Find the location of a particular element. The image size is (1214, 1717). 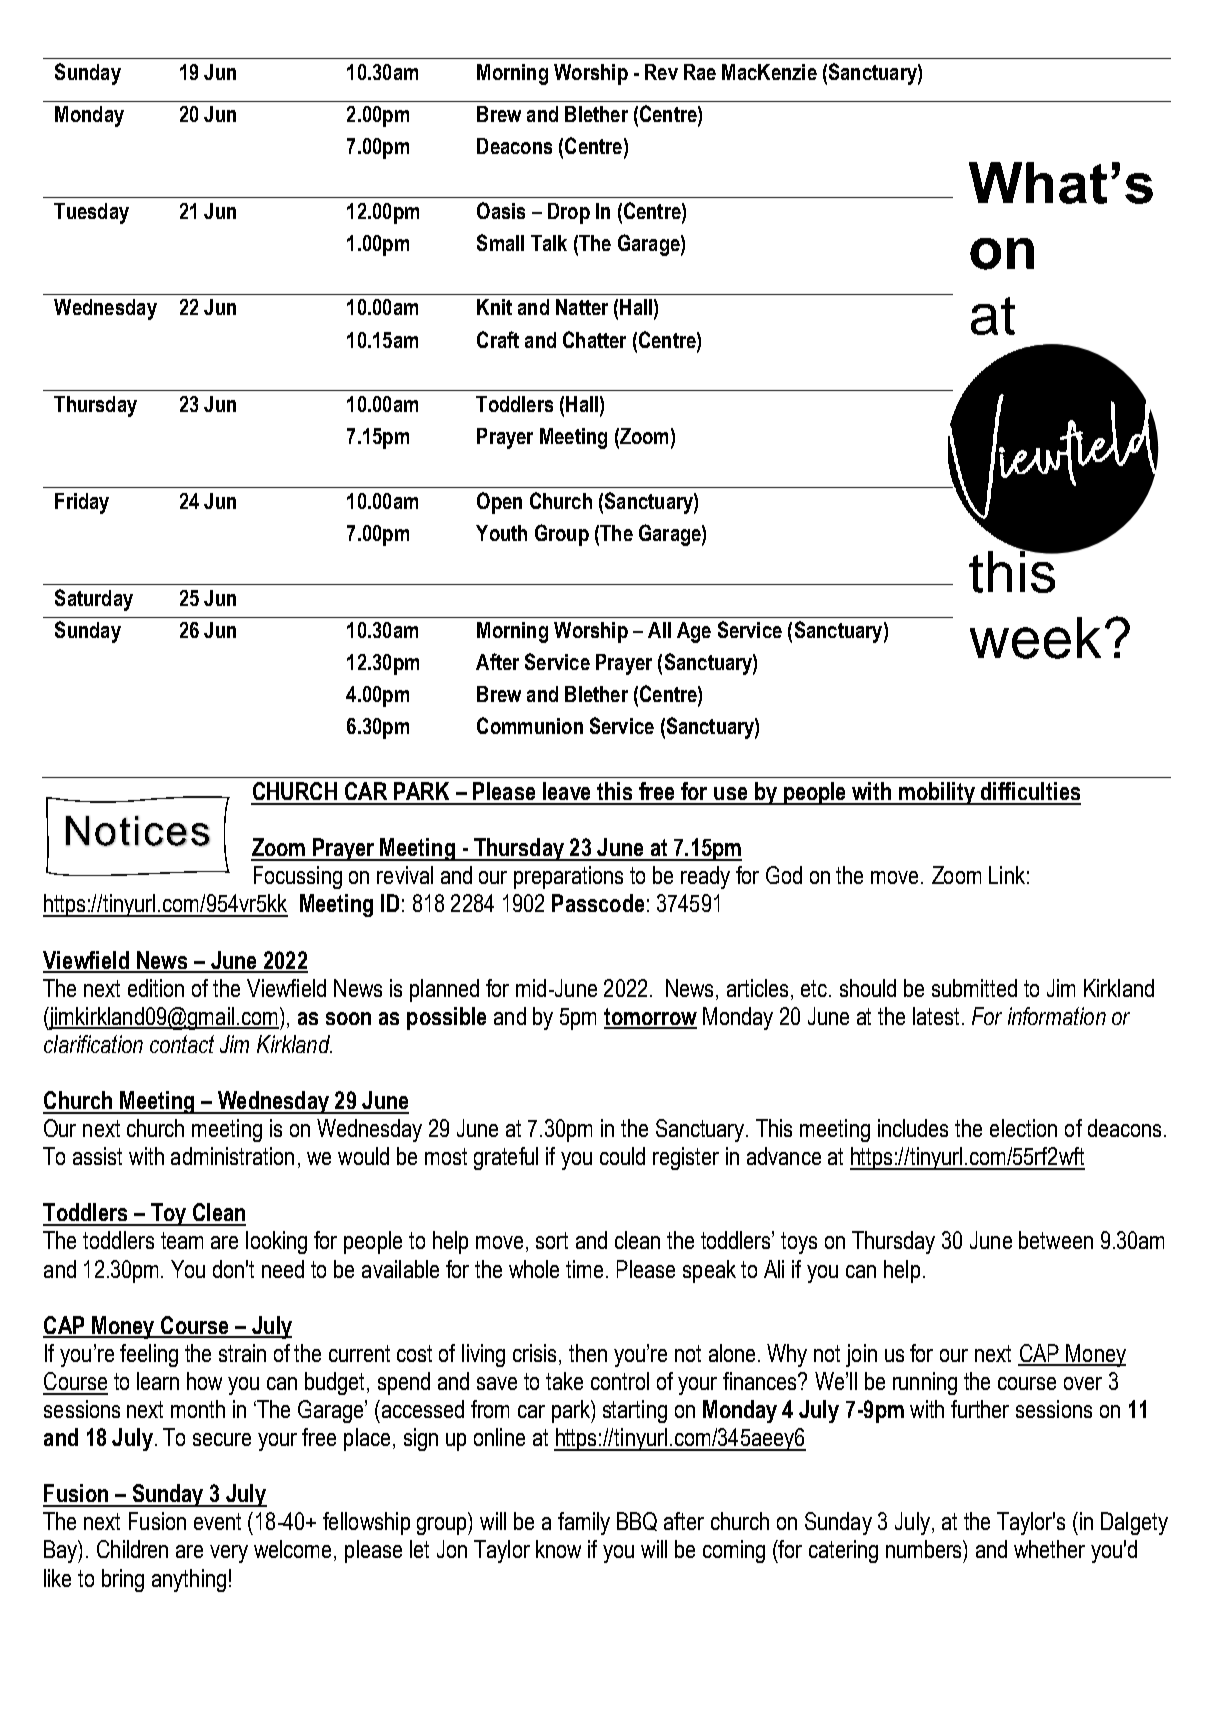

Friday is located at coordinates (82, 503).
